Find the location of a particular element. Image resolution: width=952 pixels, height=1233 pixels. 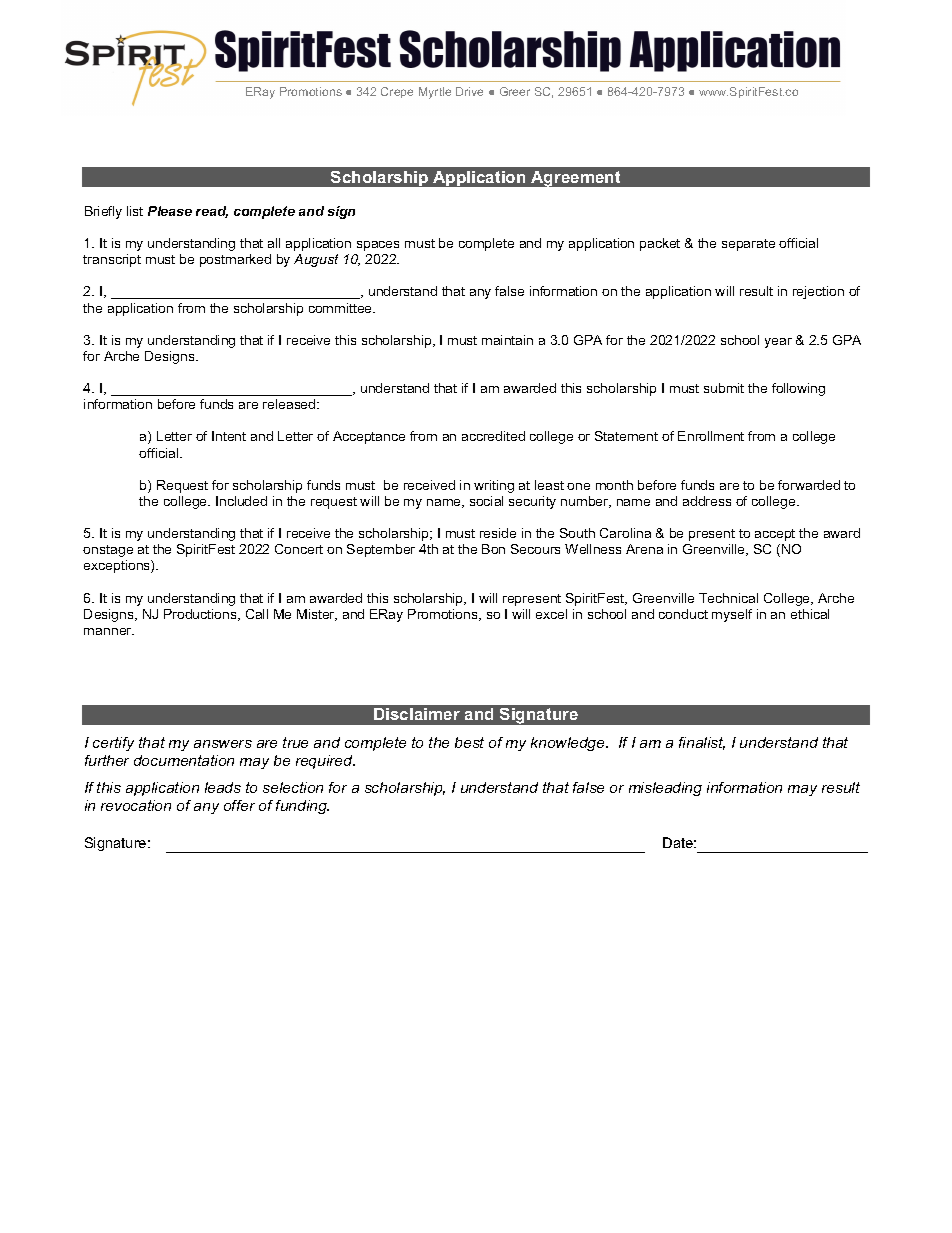

Please is located at coordinates (170, 211).
